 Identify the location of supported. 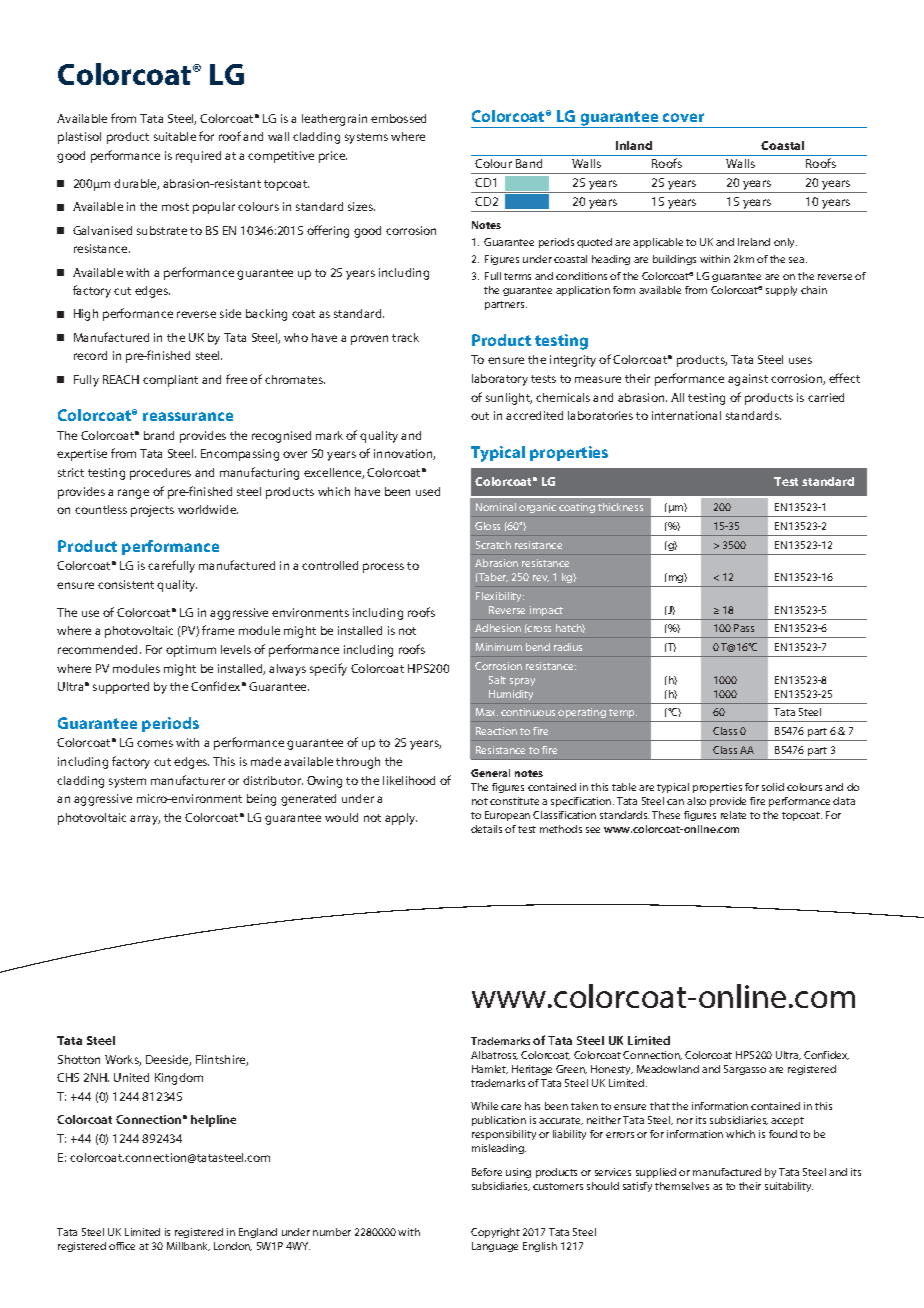
(121, 688).
